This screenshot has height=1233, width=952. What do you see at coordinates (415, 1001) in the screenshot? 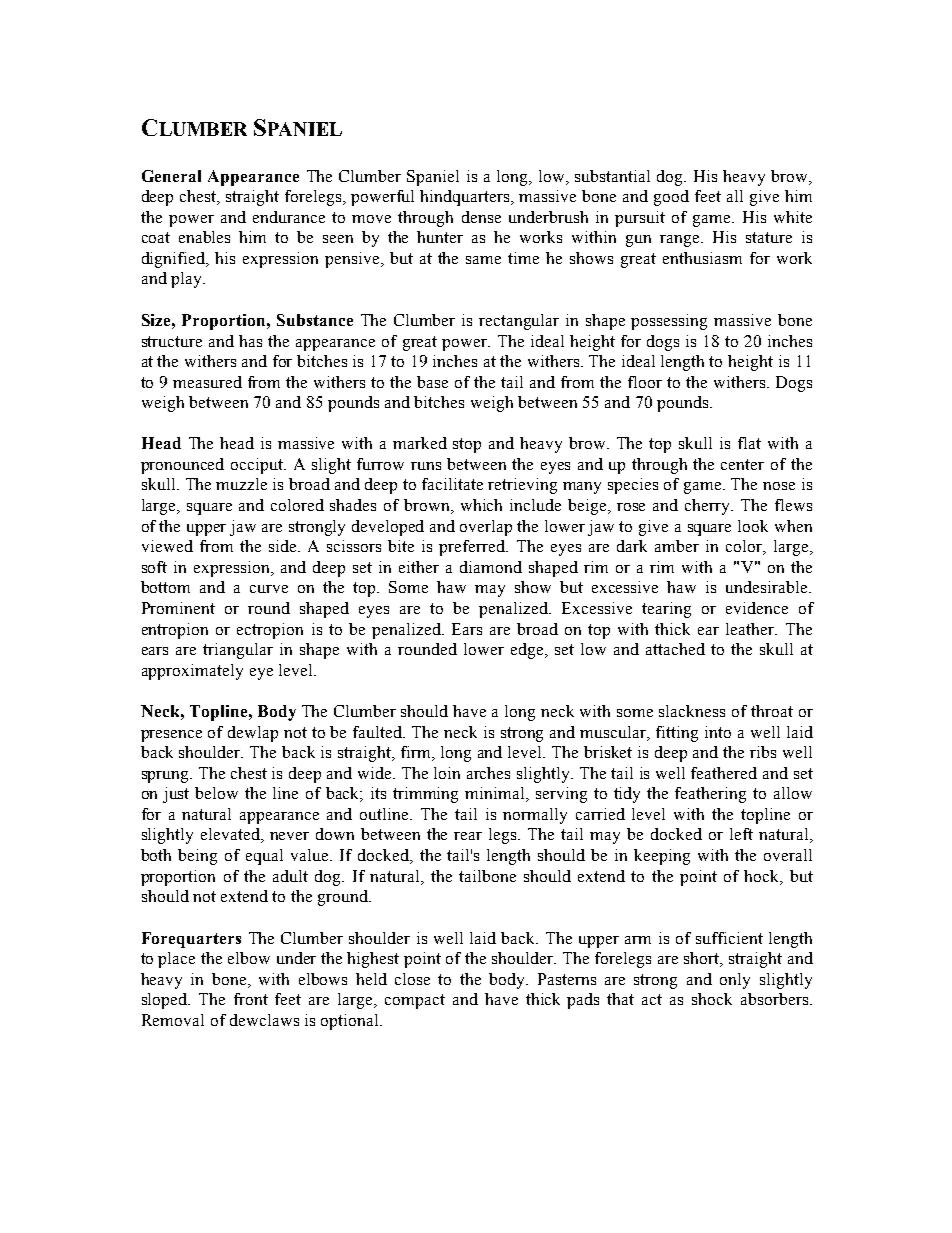
I see `compact` at bounding box center [415, 1001].
